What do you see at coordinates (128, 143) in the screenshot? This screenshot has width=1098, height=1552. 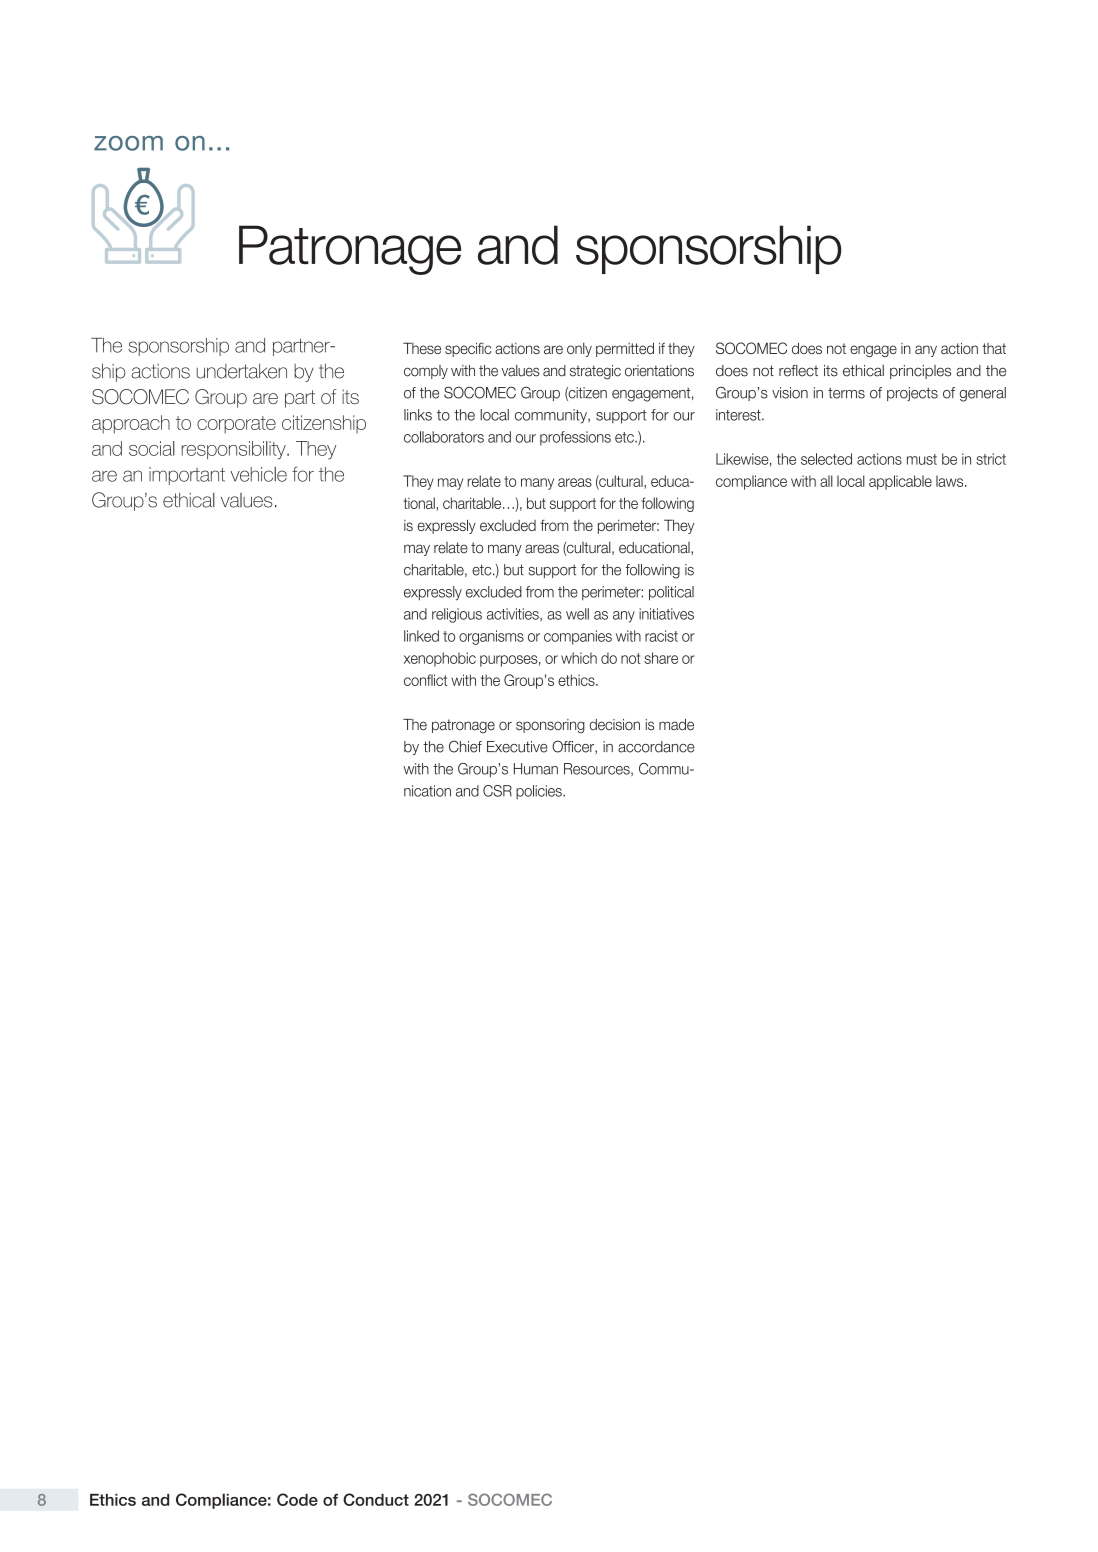 I see `zoom` at bounding box center [128, 143].
